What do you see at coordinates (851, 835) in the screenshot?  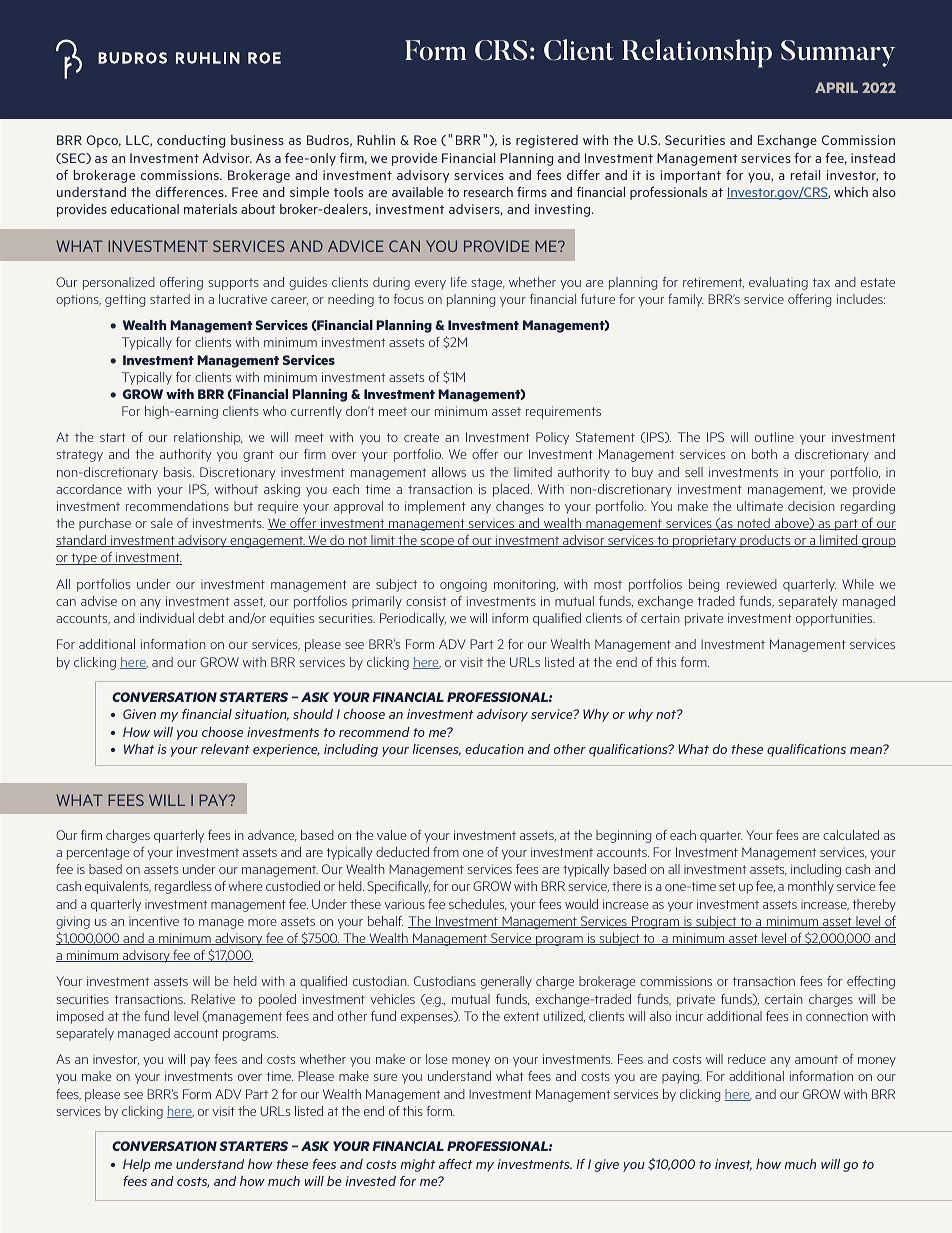 I see `calculated` at bounding box center [851, 835].
